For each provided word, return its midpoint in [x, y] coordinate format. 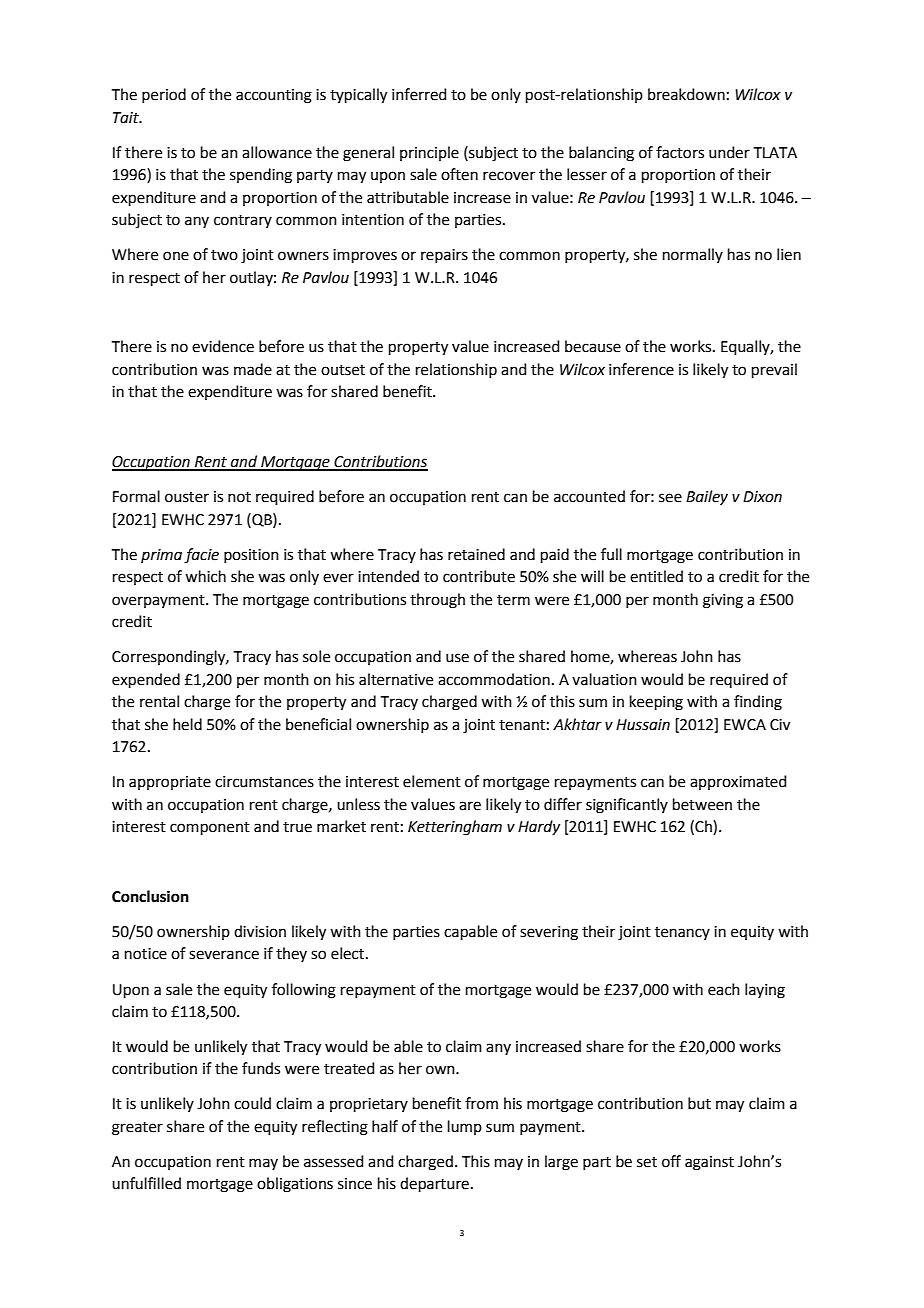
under [729, 152]
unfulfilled [146, 1183]
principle [429, 153]
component [210, 828]
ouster [187, 497]
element [432, 781]
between [702, 804]
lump [465, 1127]
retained [476, 554]
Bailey [707, 497]
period [164, 95]
